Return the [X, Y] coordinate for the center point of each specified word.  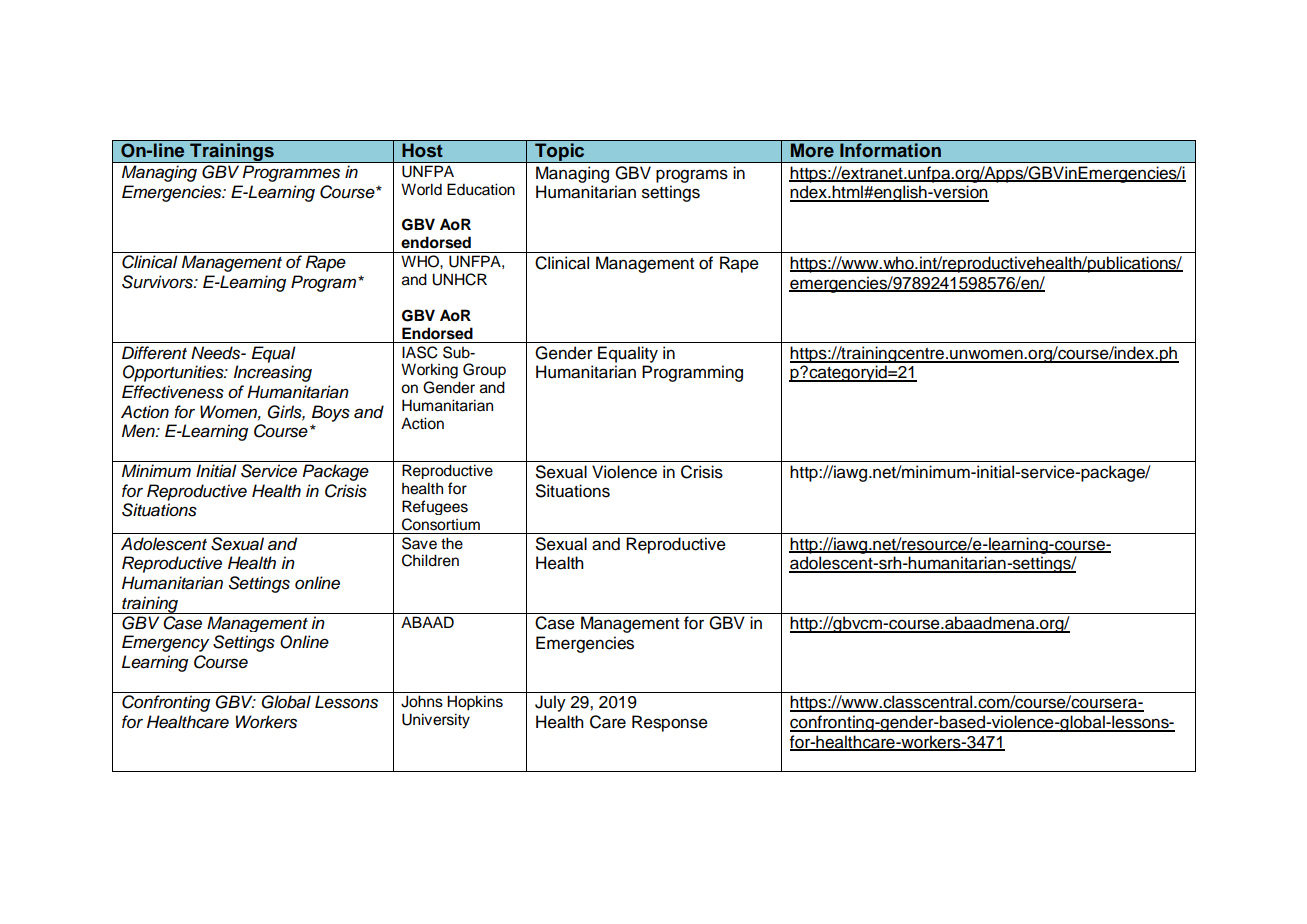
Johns [422, 701]
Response [670, 723]
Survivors [158, 282]
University [436, 721]
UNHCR [459, 279]
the [452, 543]
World [421, 189]
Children [430, 560]
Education [481, 189]
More [812, 150]
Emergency [165, 643]
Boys [331, 413]
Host [422, 150]
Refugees [435, 507]
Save [419, 543]
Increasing [273, 373]
